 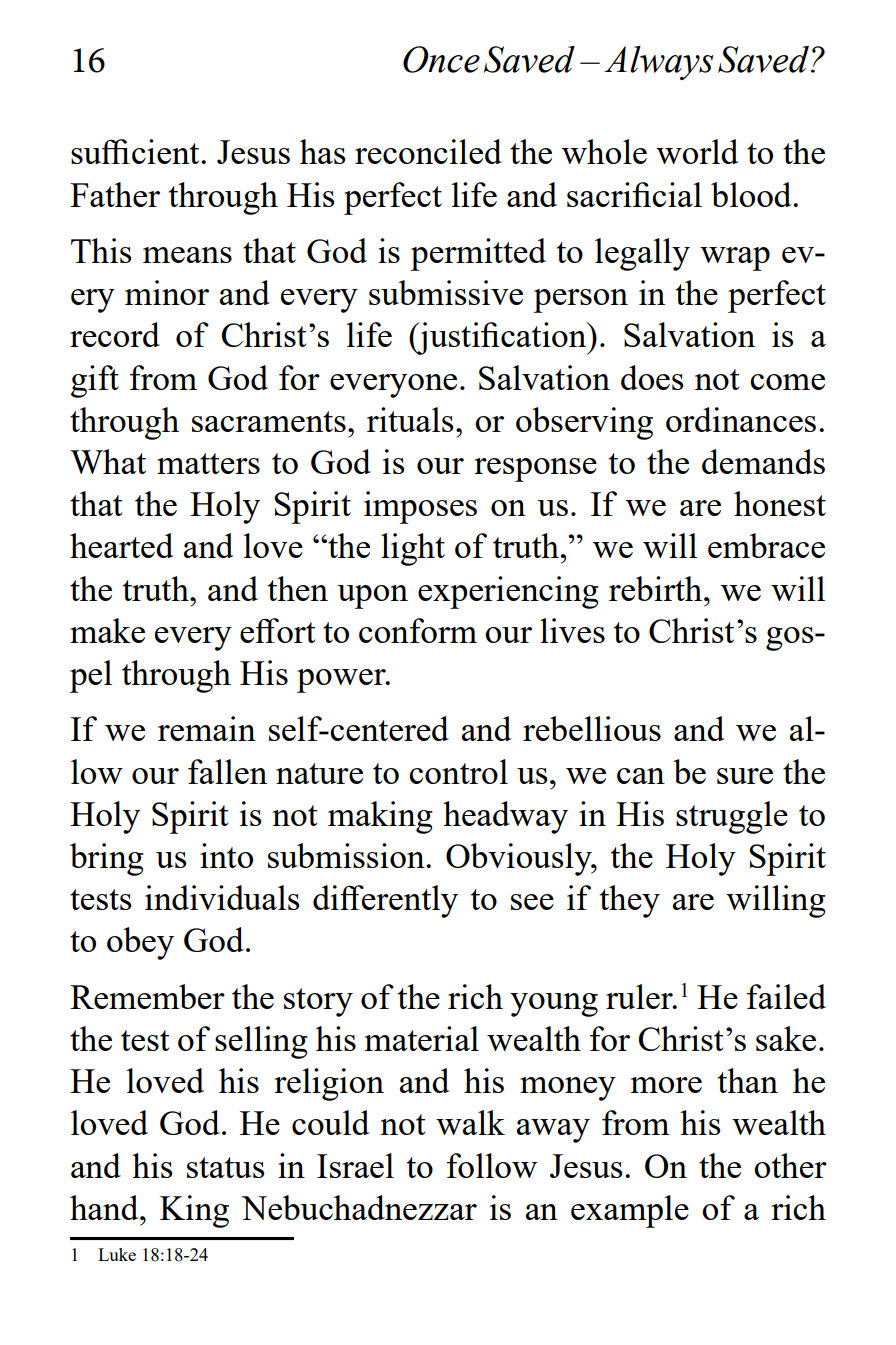 What do you see at coordinates (420, 507) in the document?
I see `imposes` at bounding box center [420, 507].
